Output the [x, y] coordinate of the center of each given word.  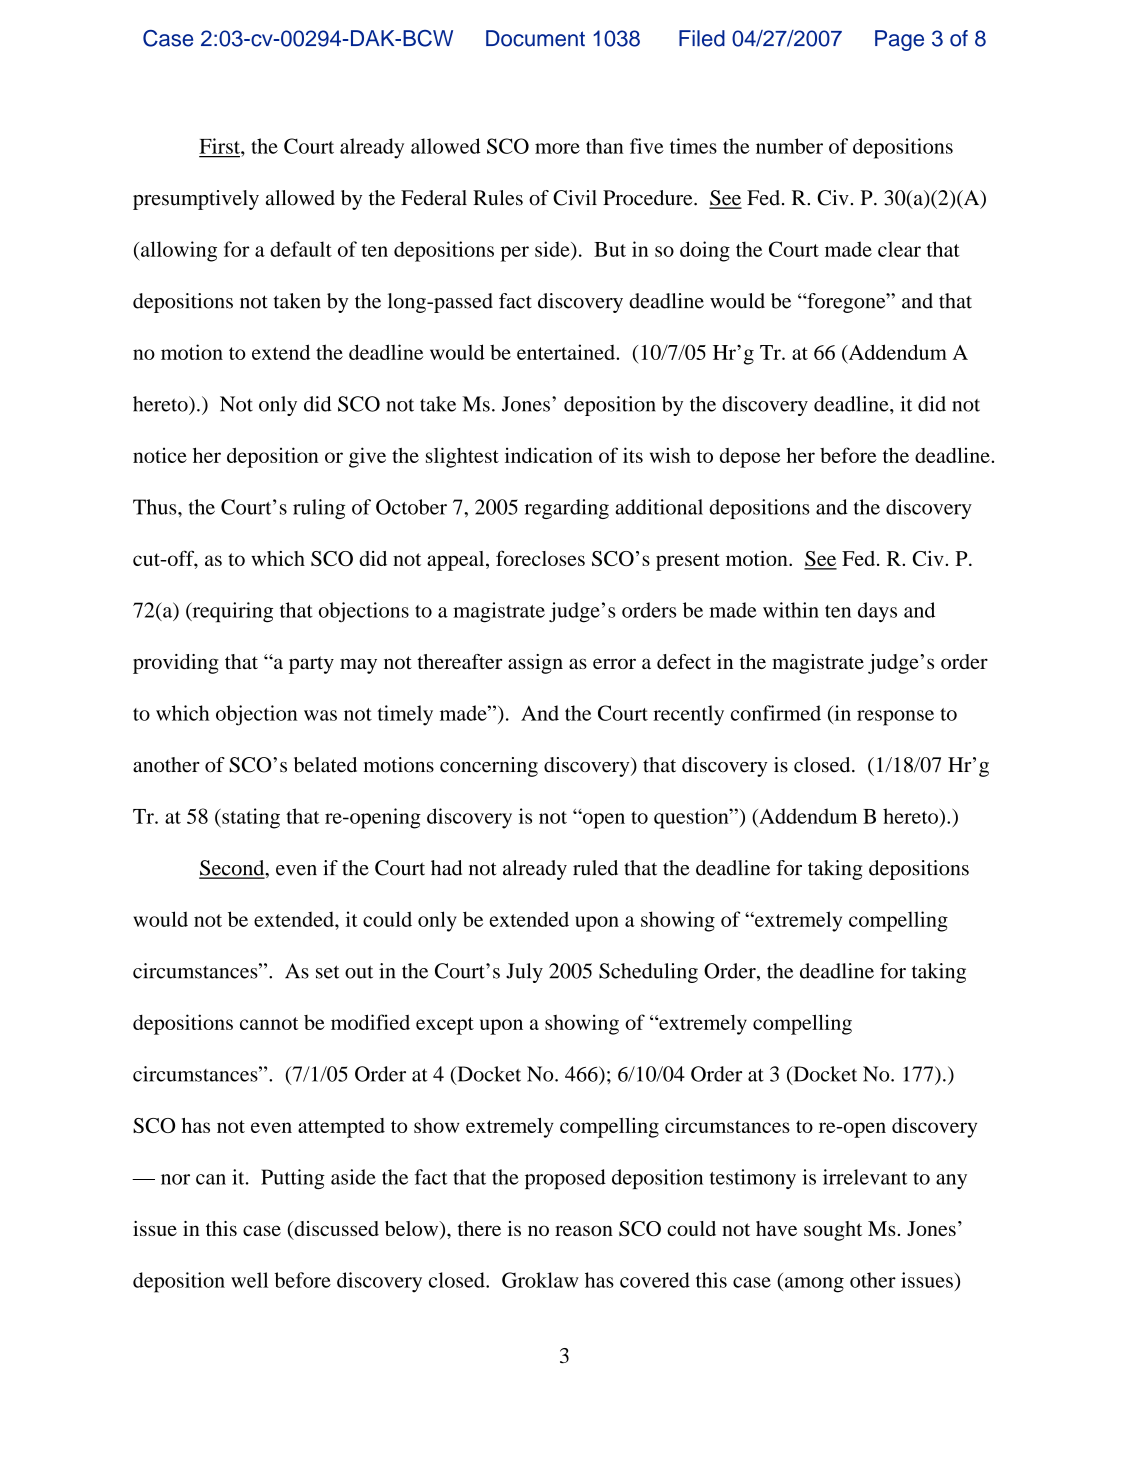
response [895, 718]
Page [899, 40]
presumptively [196, 200]
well [249, 1280]
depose [750, 458]
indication [549, 455]
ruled [595, 868]
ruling [319, 509]
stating [250, 818]
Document [535, 38]
